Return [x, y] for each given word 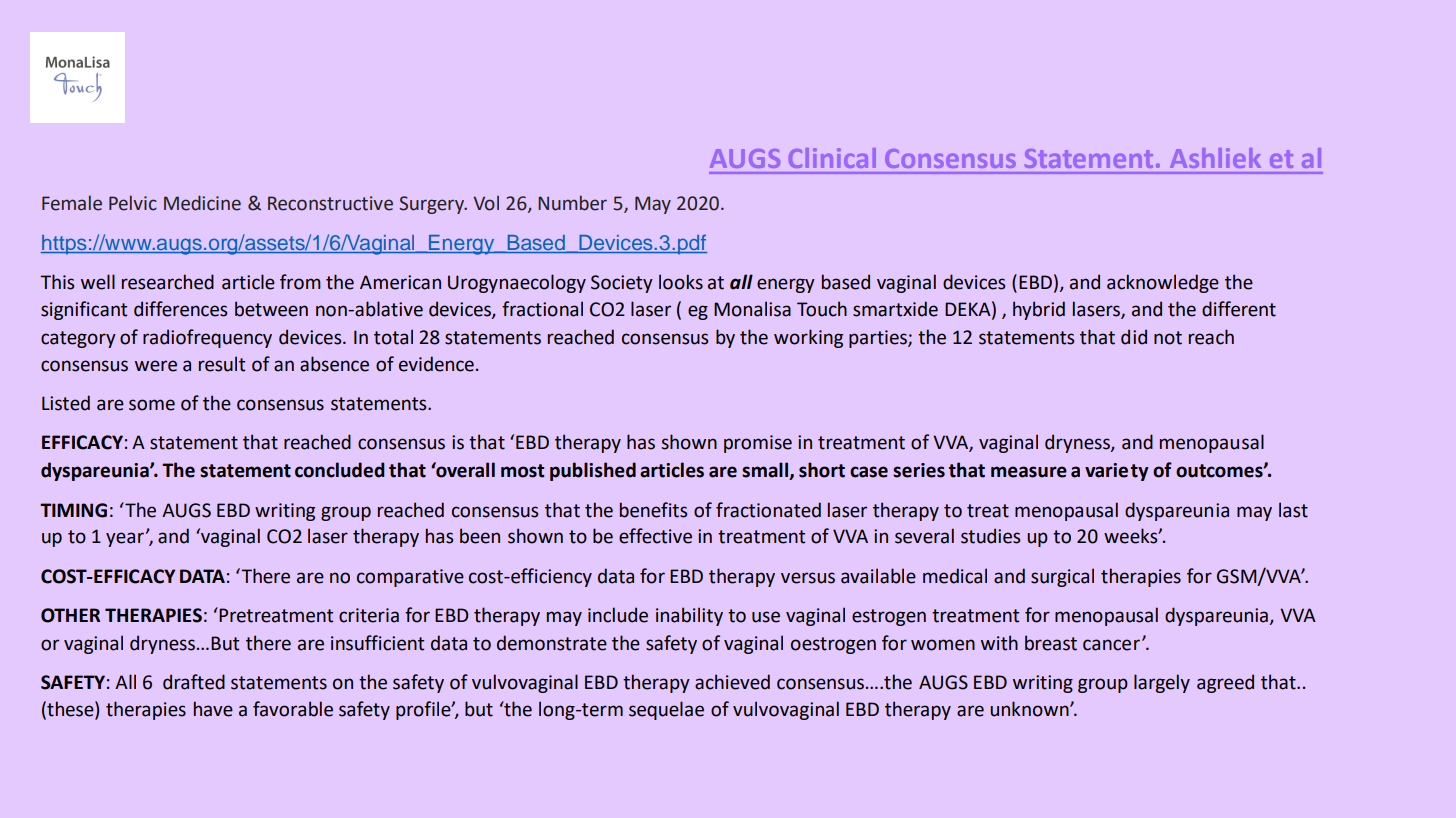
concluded [340, 470]
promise [758, 444]
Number [572, 203]
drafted [194, 682]
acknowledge [1163, 283]
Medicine [202, 203]
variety [1116, 472]
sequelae [666, 710]
